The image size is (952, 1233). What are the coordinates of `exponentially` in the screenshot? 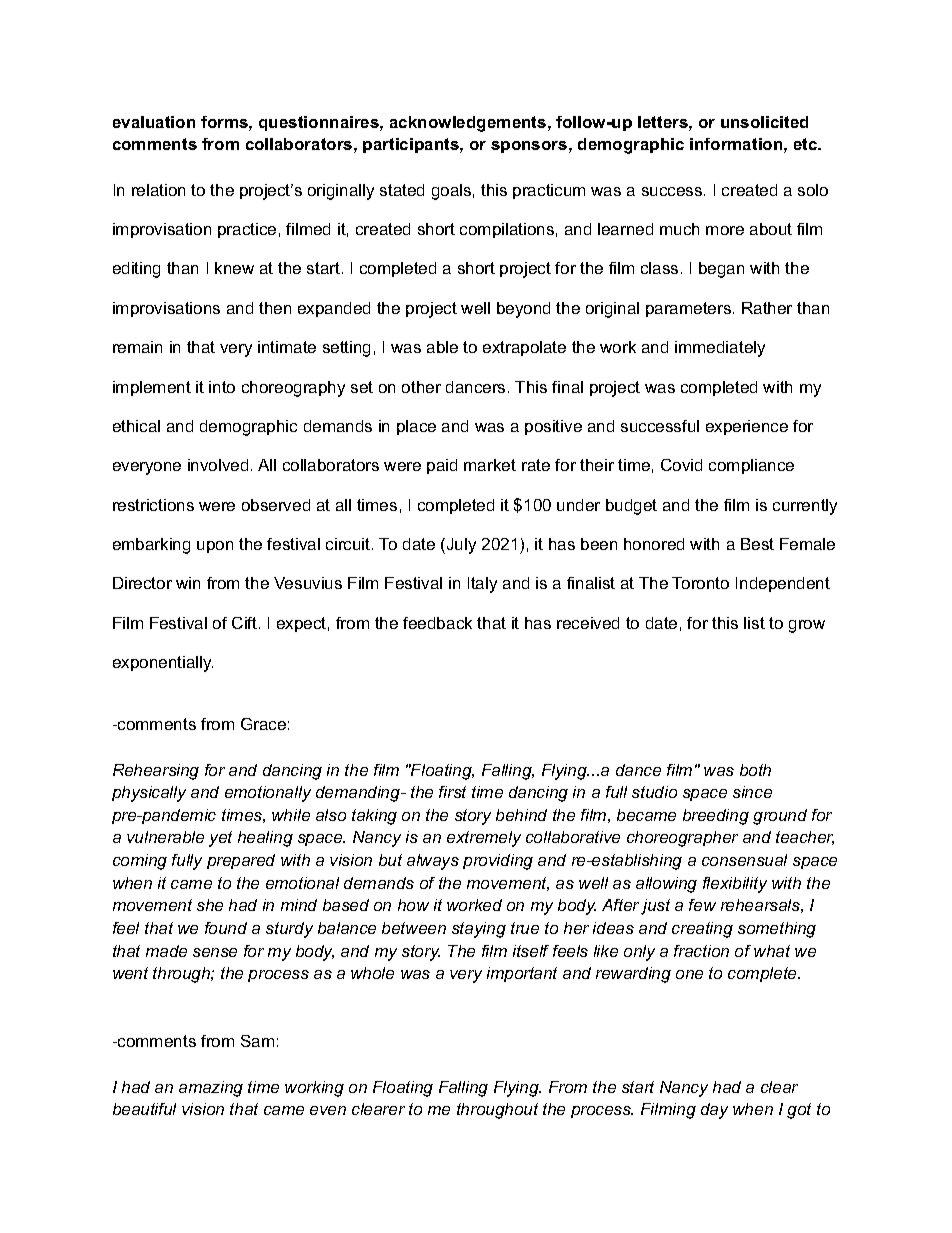 It's located at (163, 664).
